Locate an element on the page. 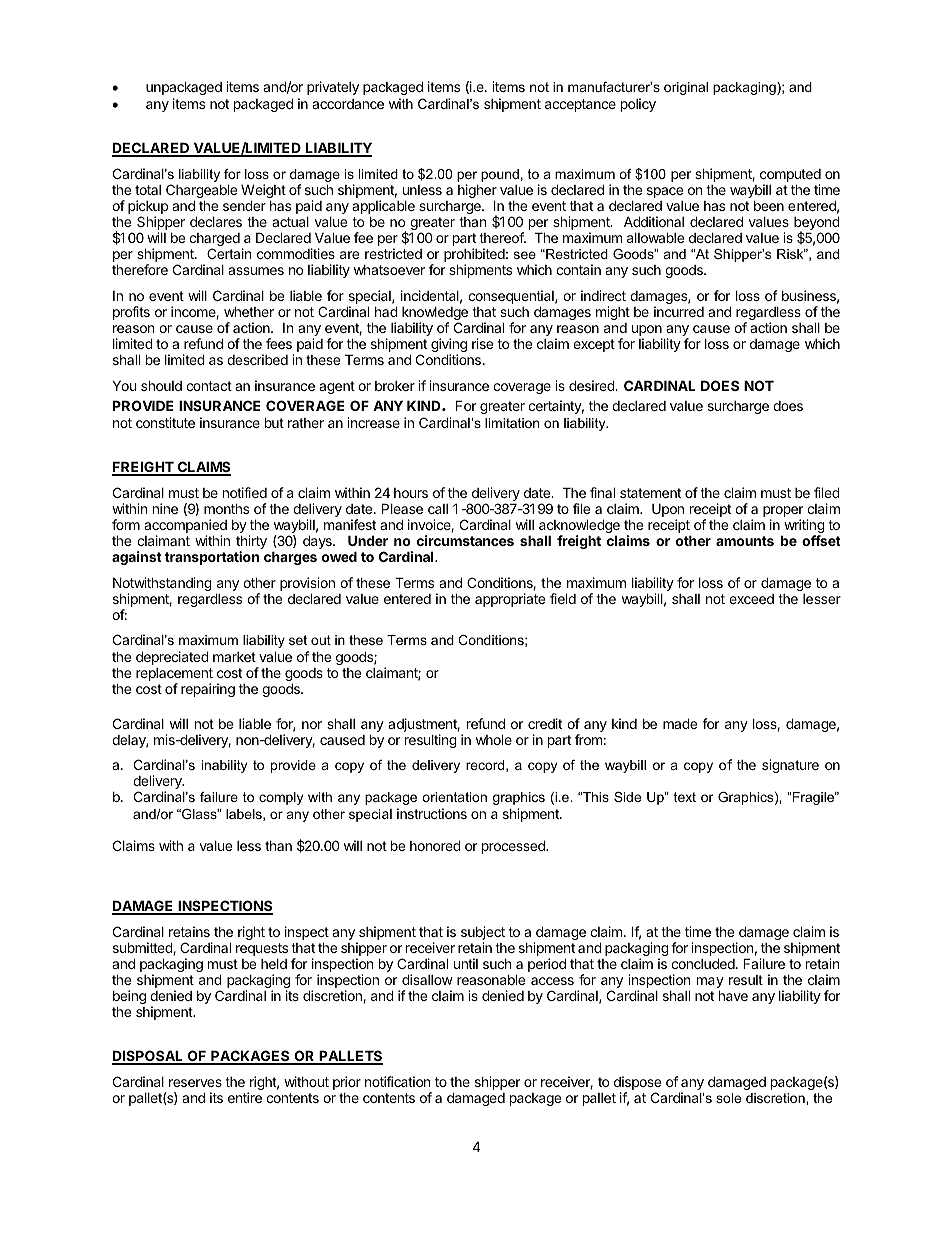 This page has height=1233, width=952. reserves is located at coordinates (195, 1083).
